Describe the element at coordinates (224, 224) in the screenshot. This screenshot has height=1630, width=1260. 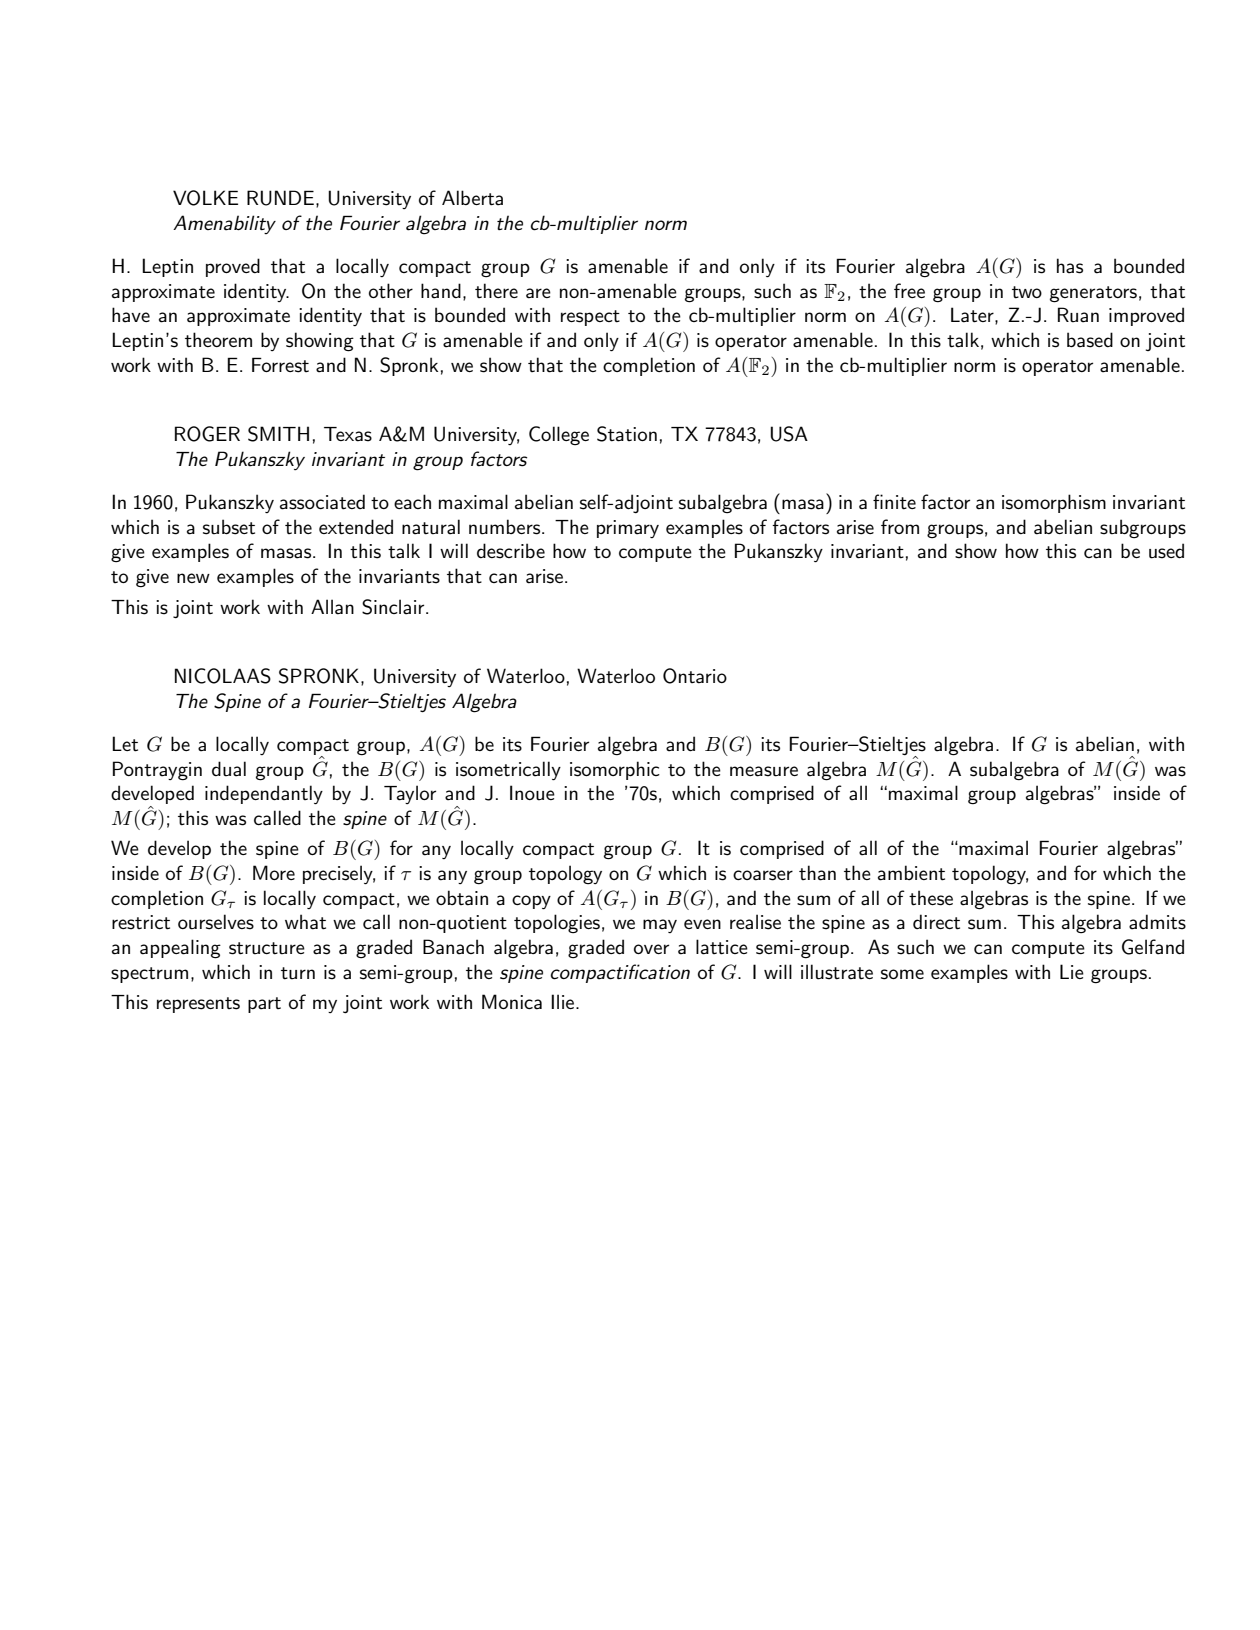
I see `Amenability` at that location.
